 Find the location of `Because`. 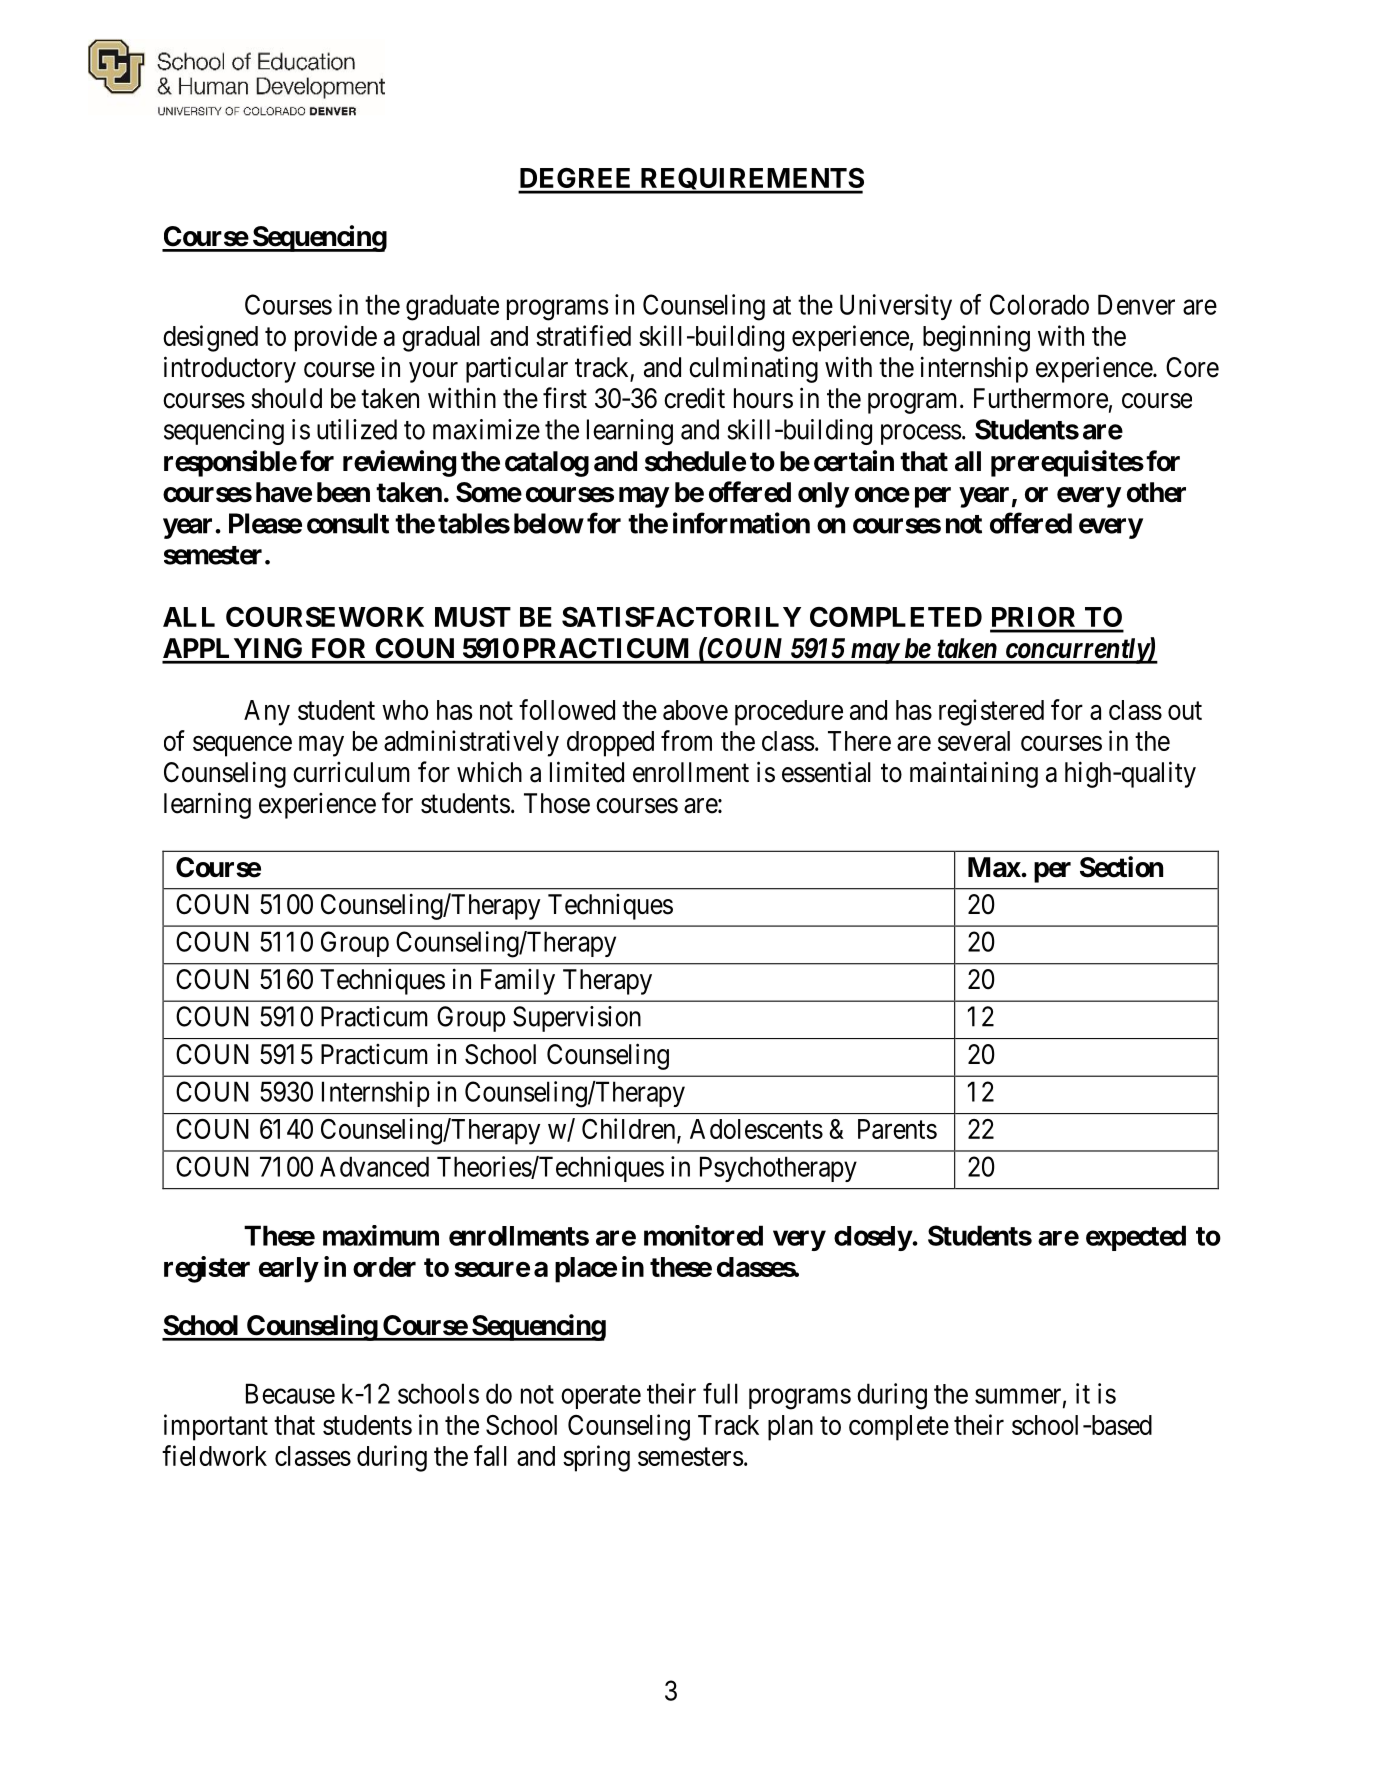

Because is located at coordinates (290, 1393).
